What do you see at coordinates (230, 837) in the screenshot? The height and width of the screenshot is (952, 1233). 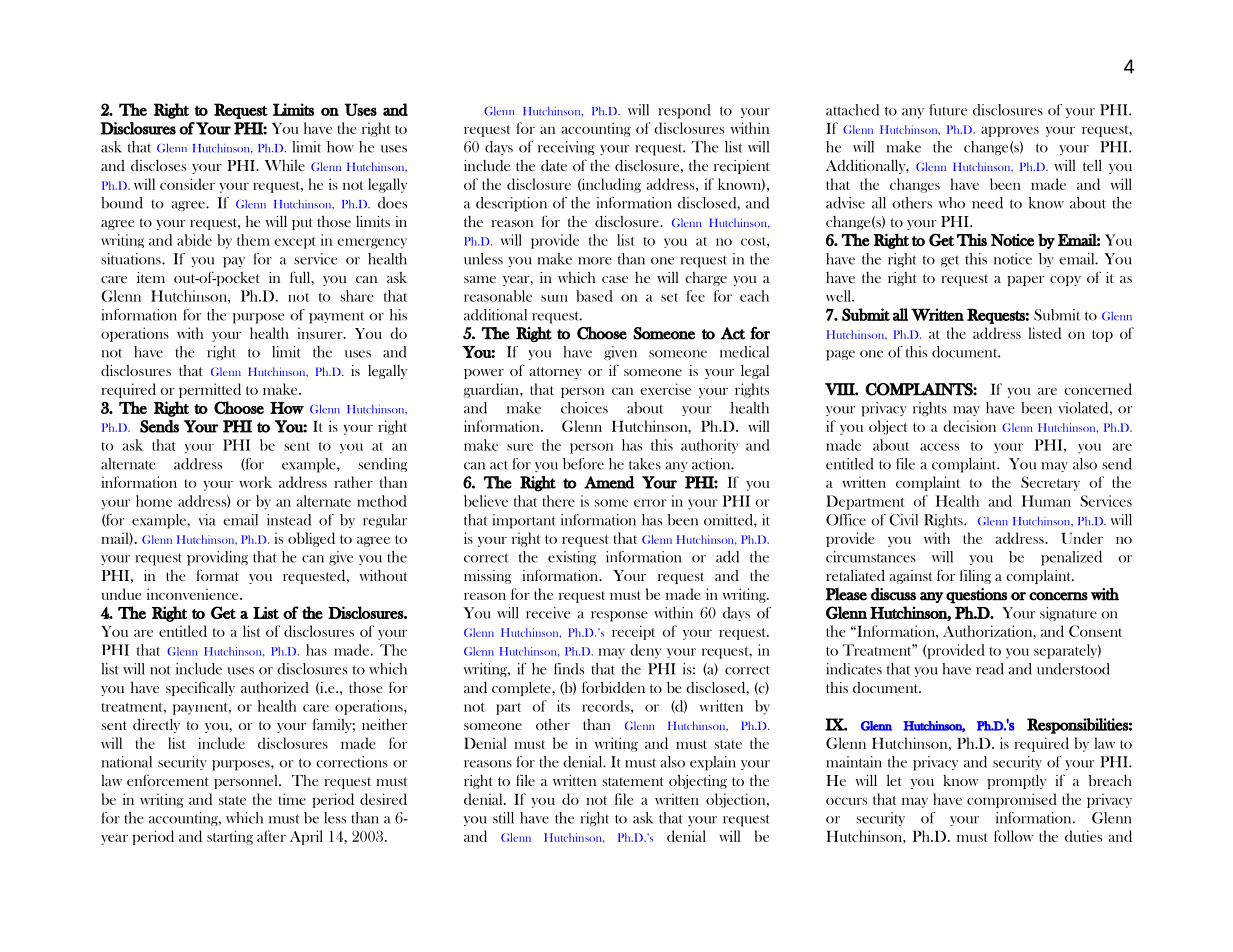 I see `starting` at bounding box center [230, 837].
